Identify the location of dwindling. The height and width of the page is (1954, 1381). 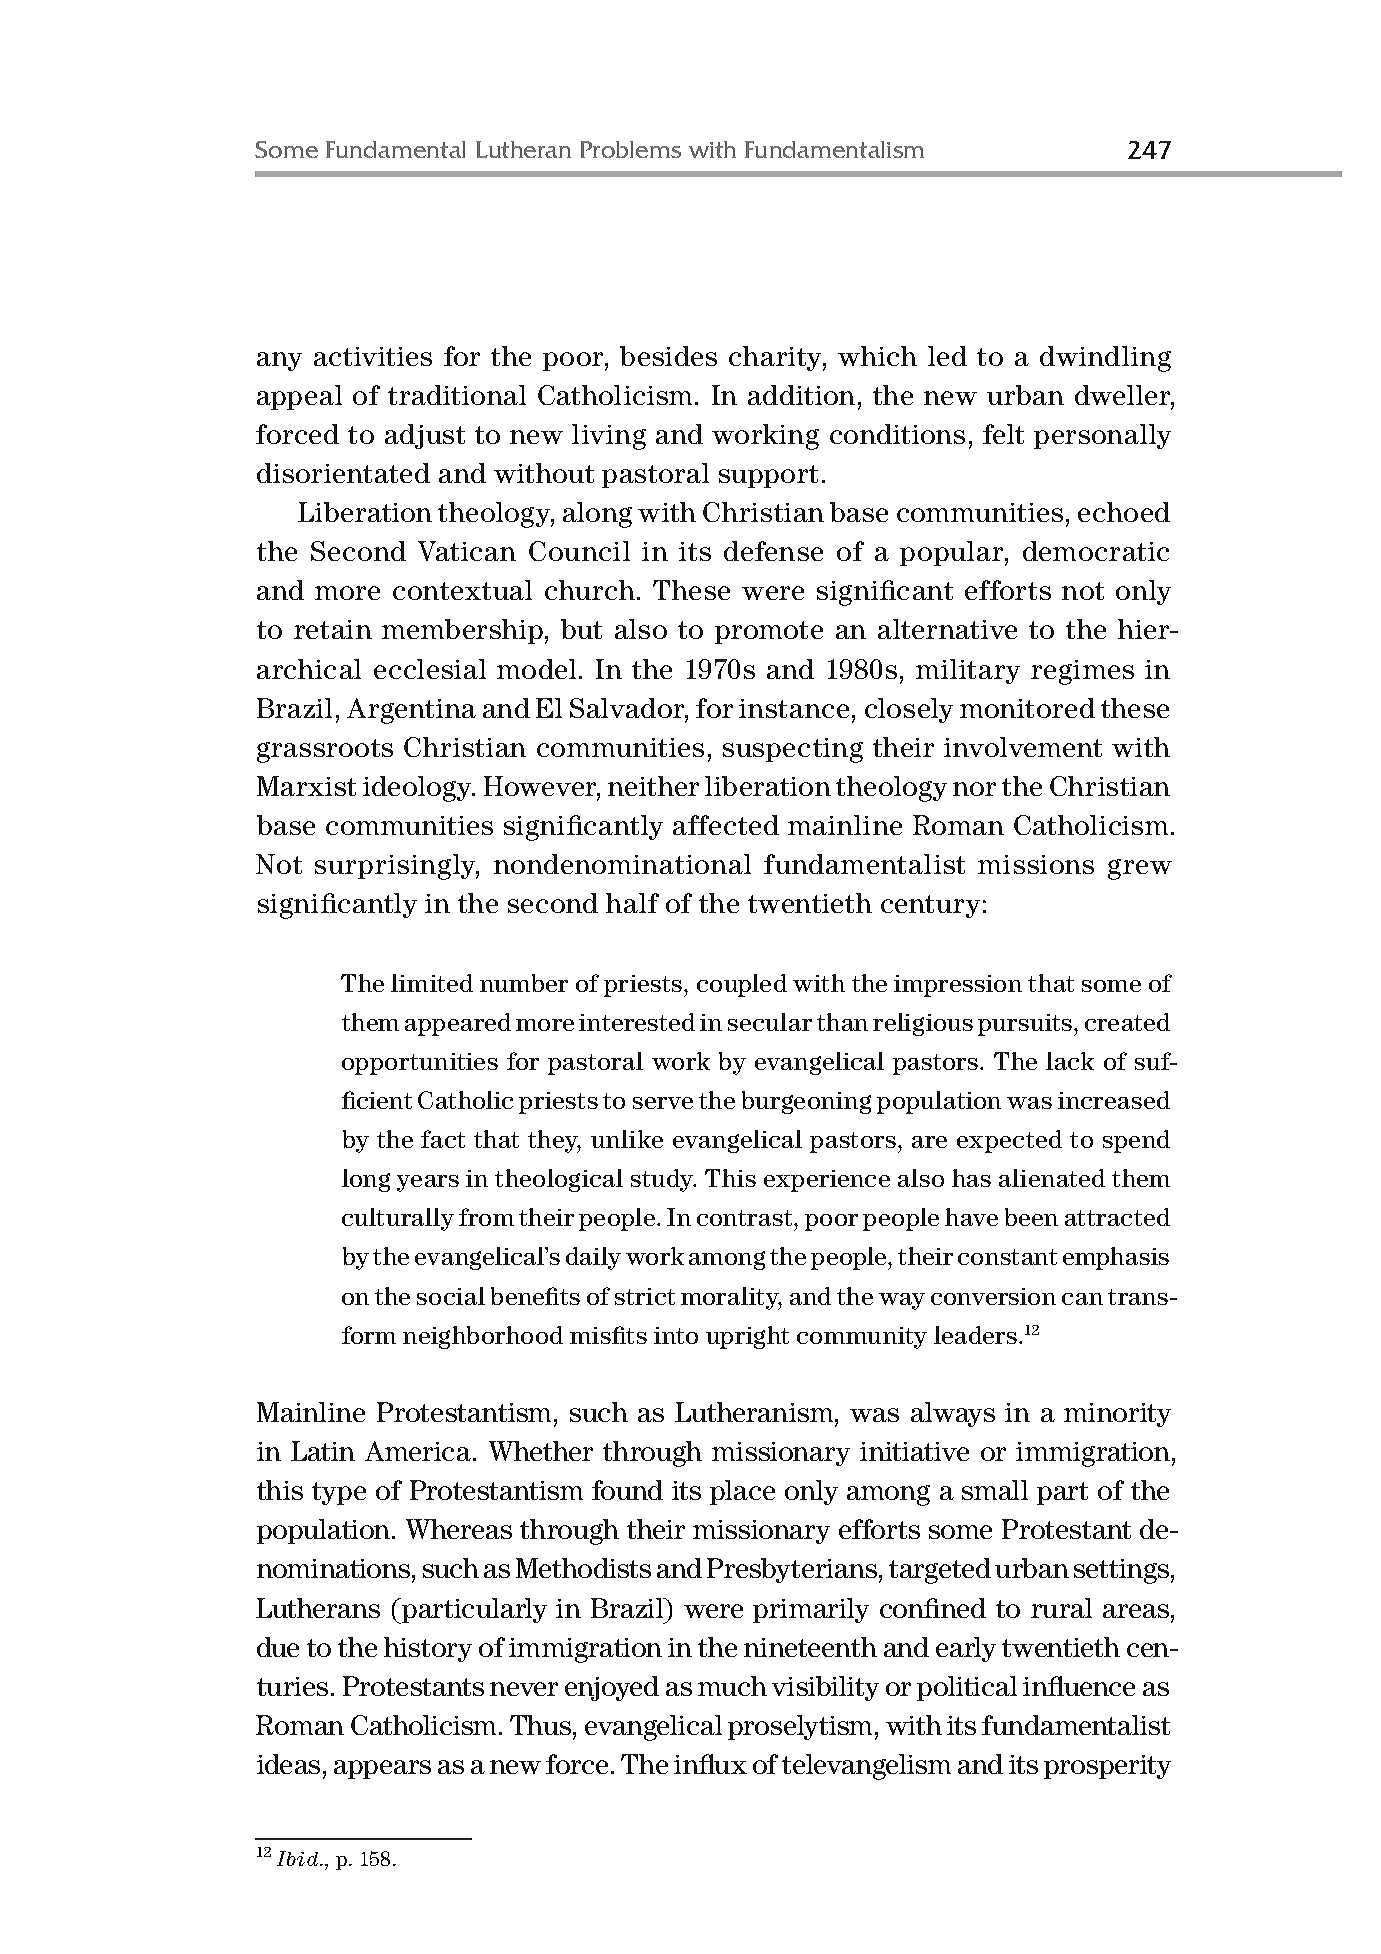
(1105, 359).
